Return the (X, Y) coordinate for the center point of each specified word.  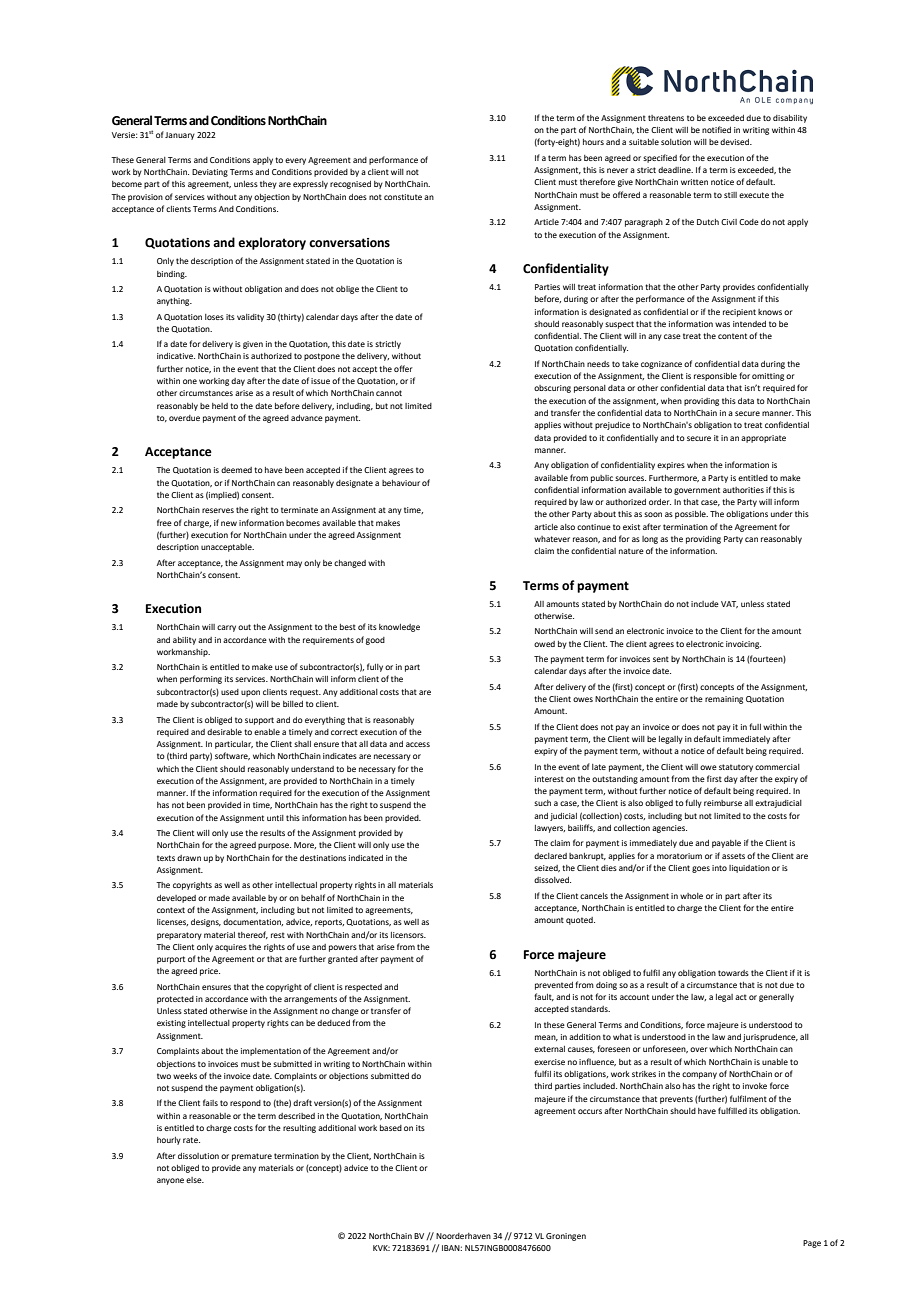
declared (550, 856)
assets (733, 856)
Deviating (210, 173)
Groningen (566, 1237)
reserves (218, 510)
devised (736, 142)
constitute (403, 197)
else (195, 1180)
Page (812, 1244)
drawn (189, 858)
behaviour (401, 483)
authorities (743, 490)
